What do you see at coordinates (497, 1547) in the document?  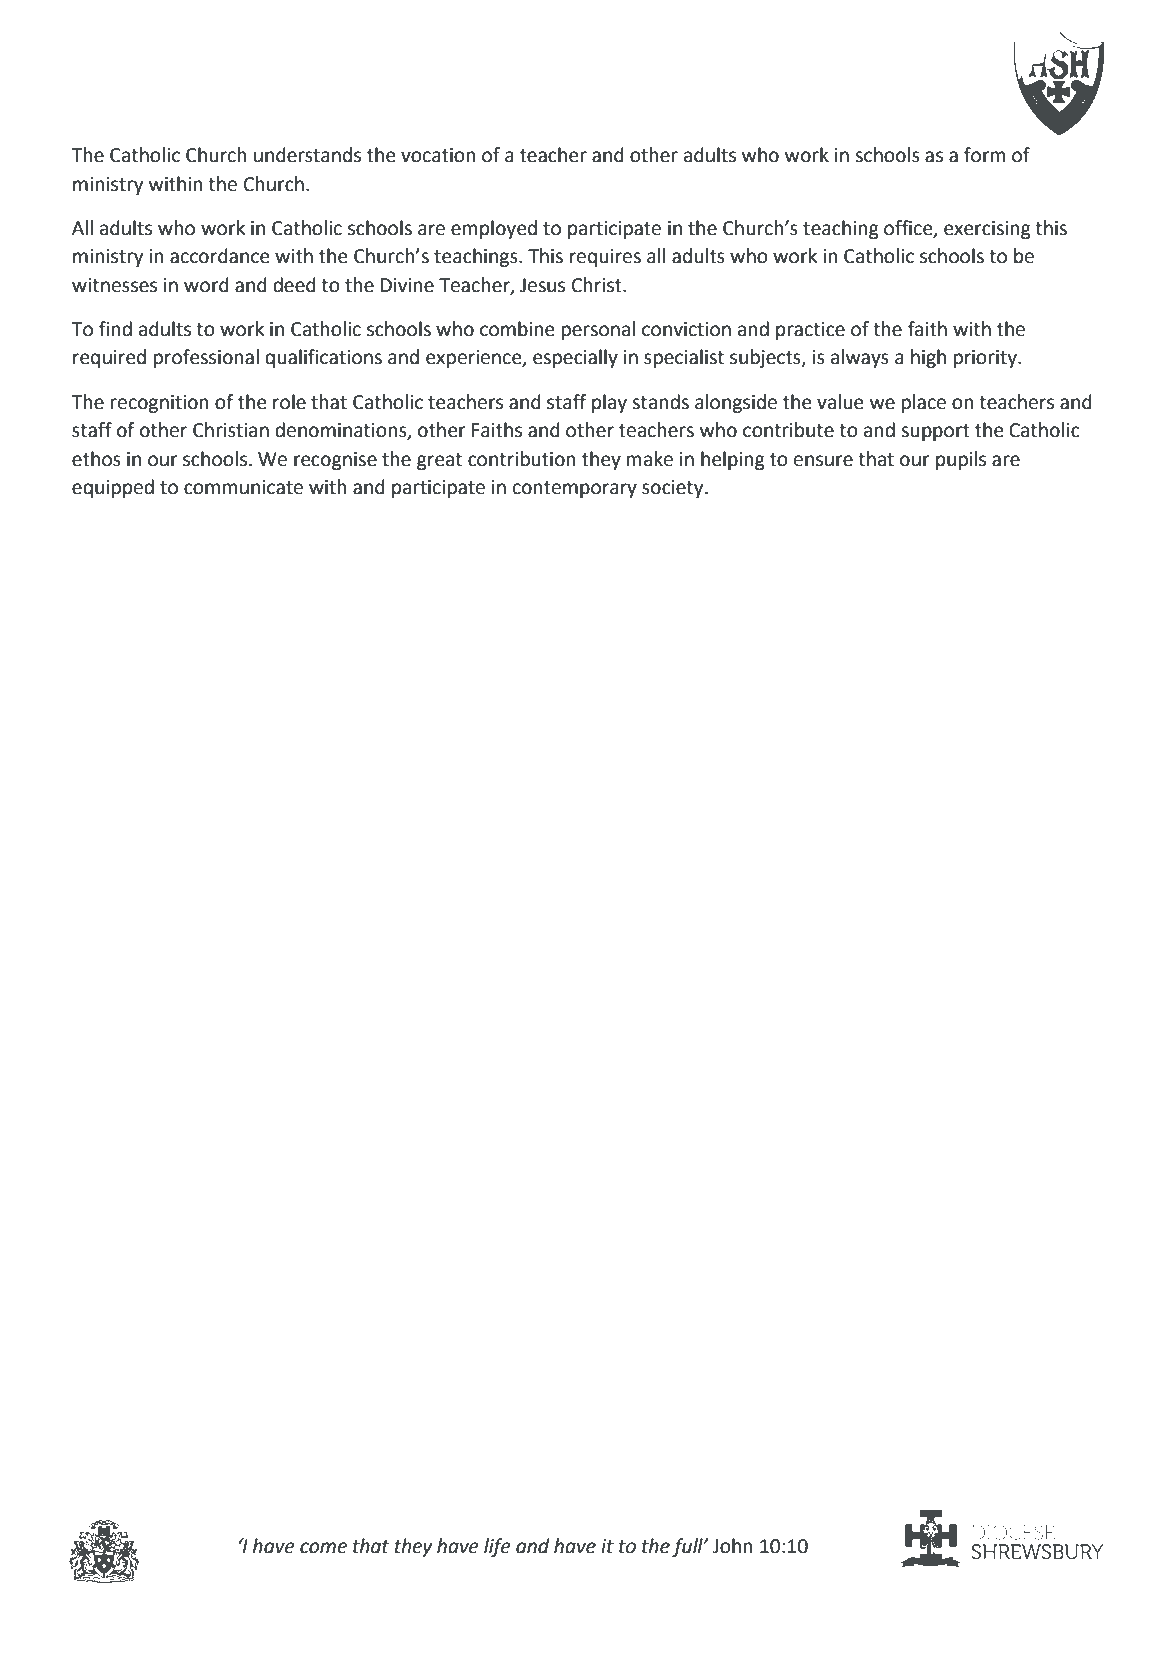 I see `life` at bounding box center [497, 1547].
